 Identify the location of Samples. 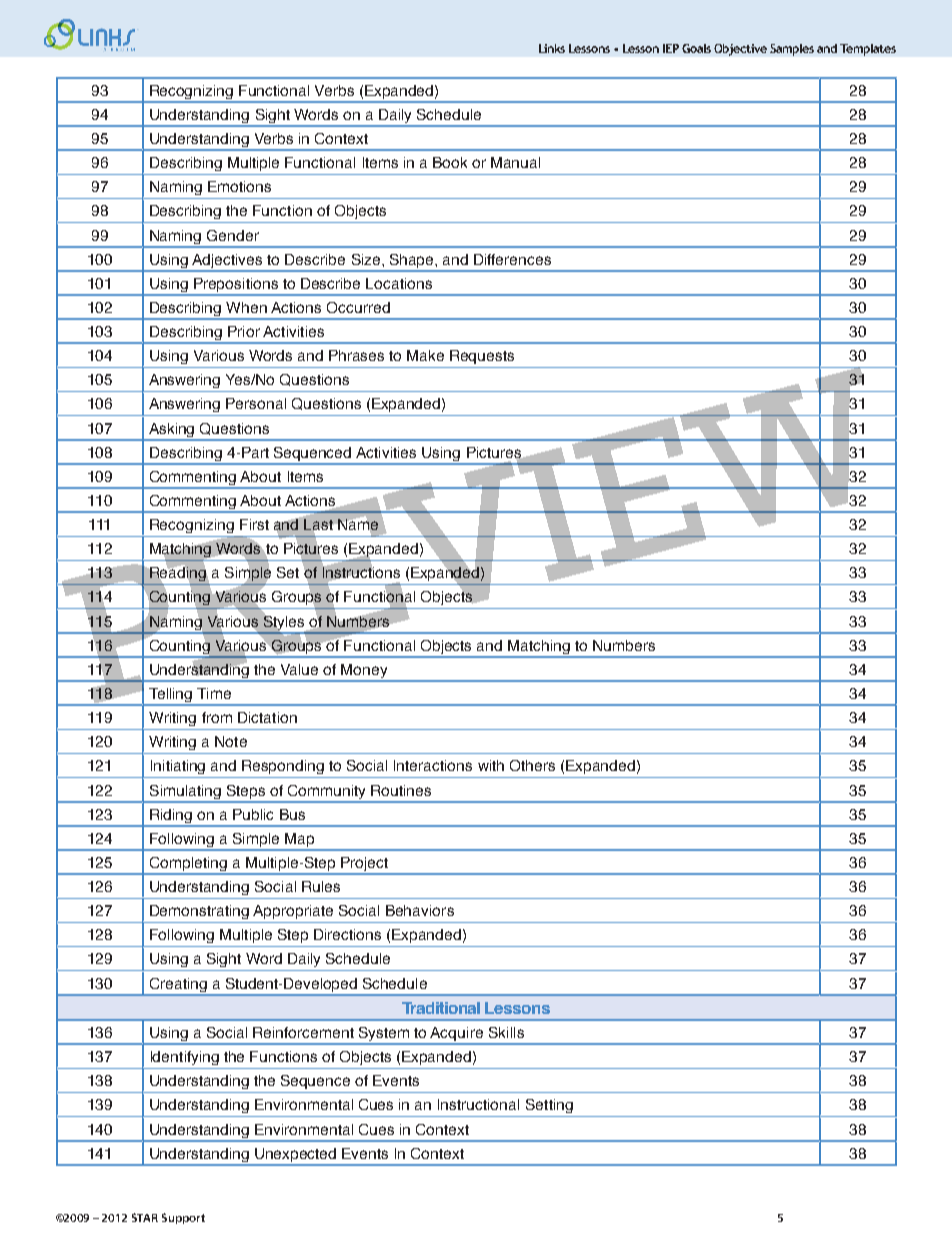
(792, 50).
